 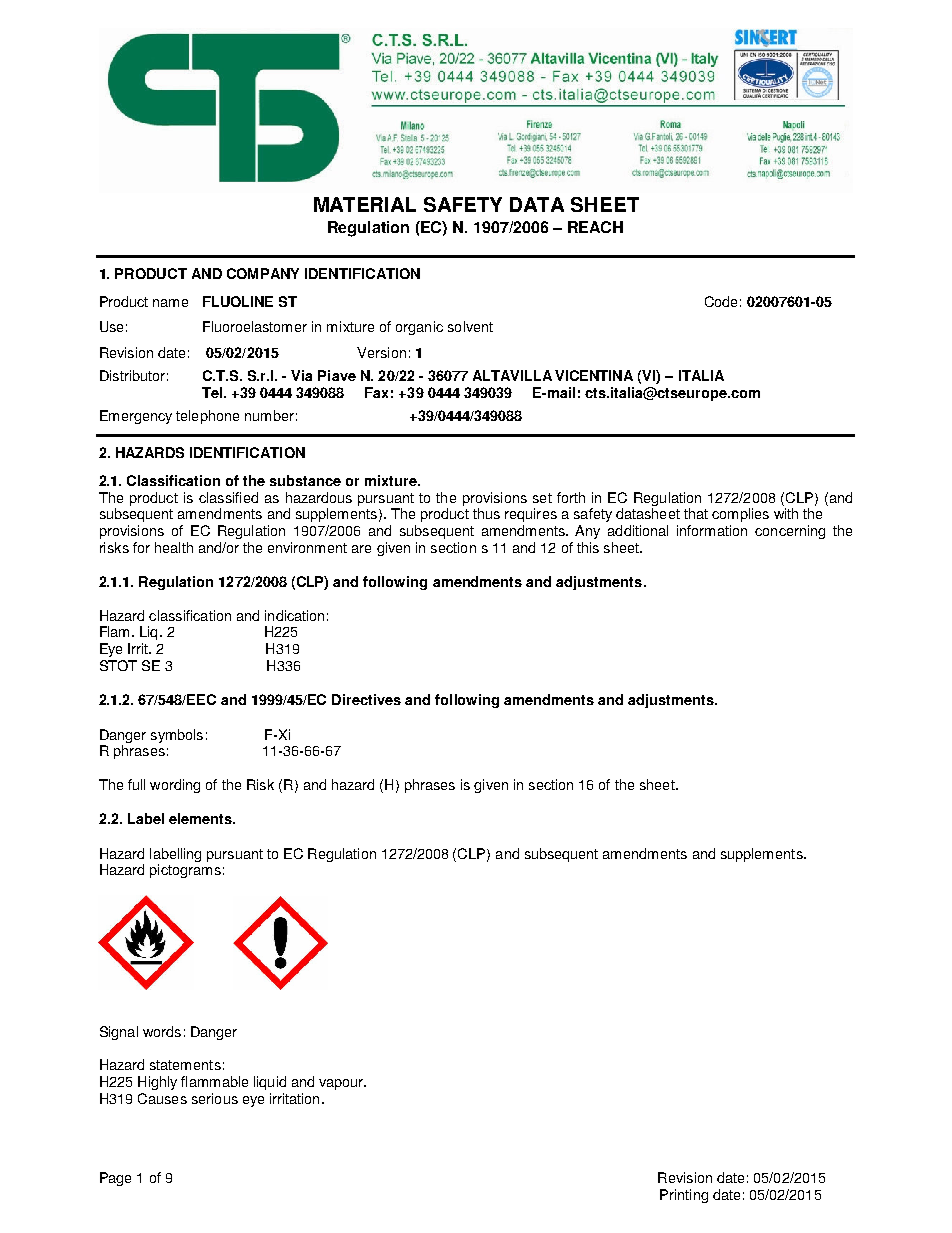 I want to click on Printing, so click(x=684, y=1196).
